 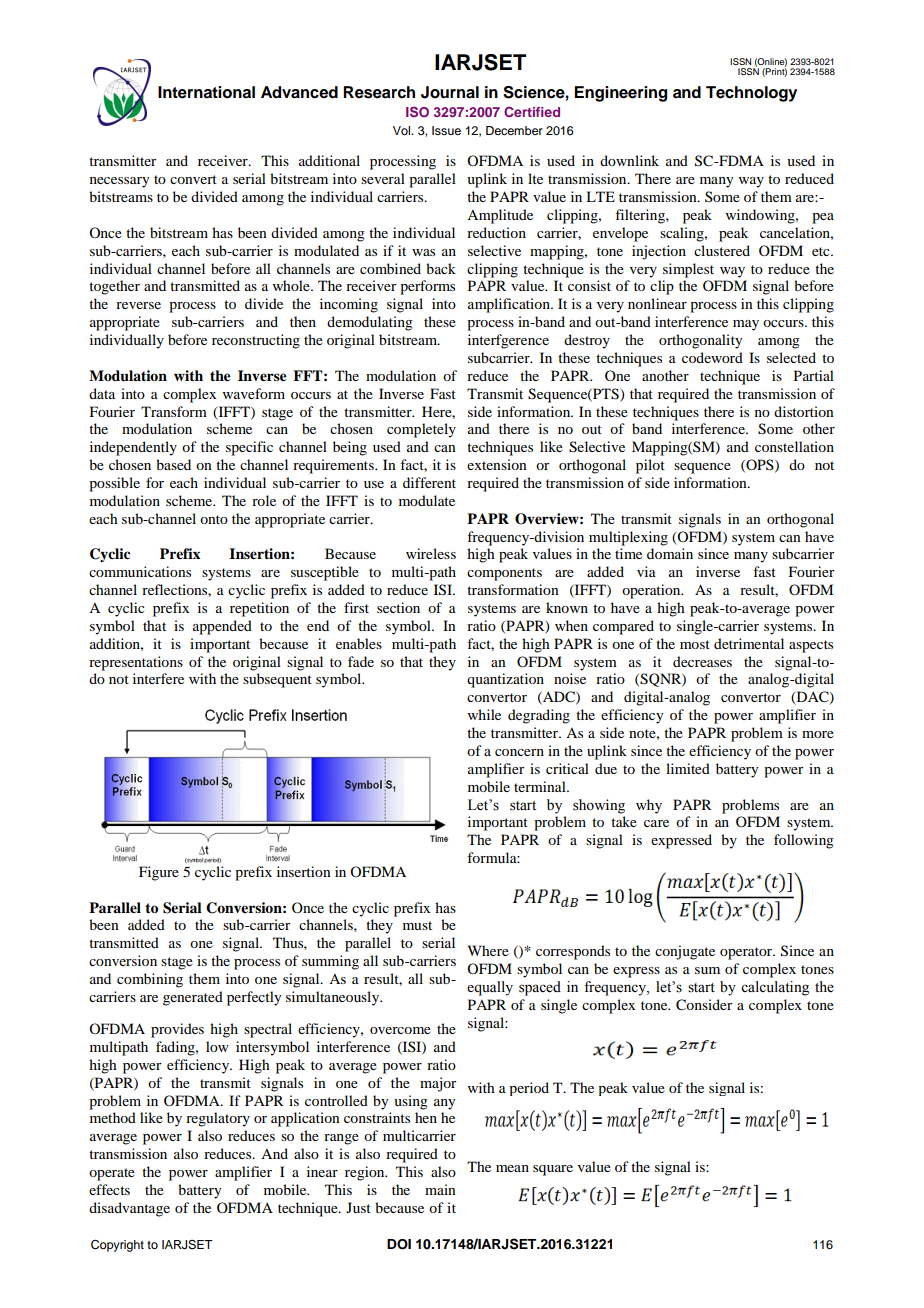 What do you see at coordinates (129, 1209) in the document?
I see `disadvantage` at bounding box center [129, 1209].
